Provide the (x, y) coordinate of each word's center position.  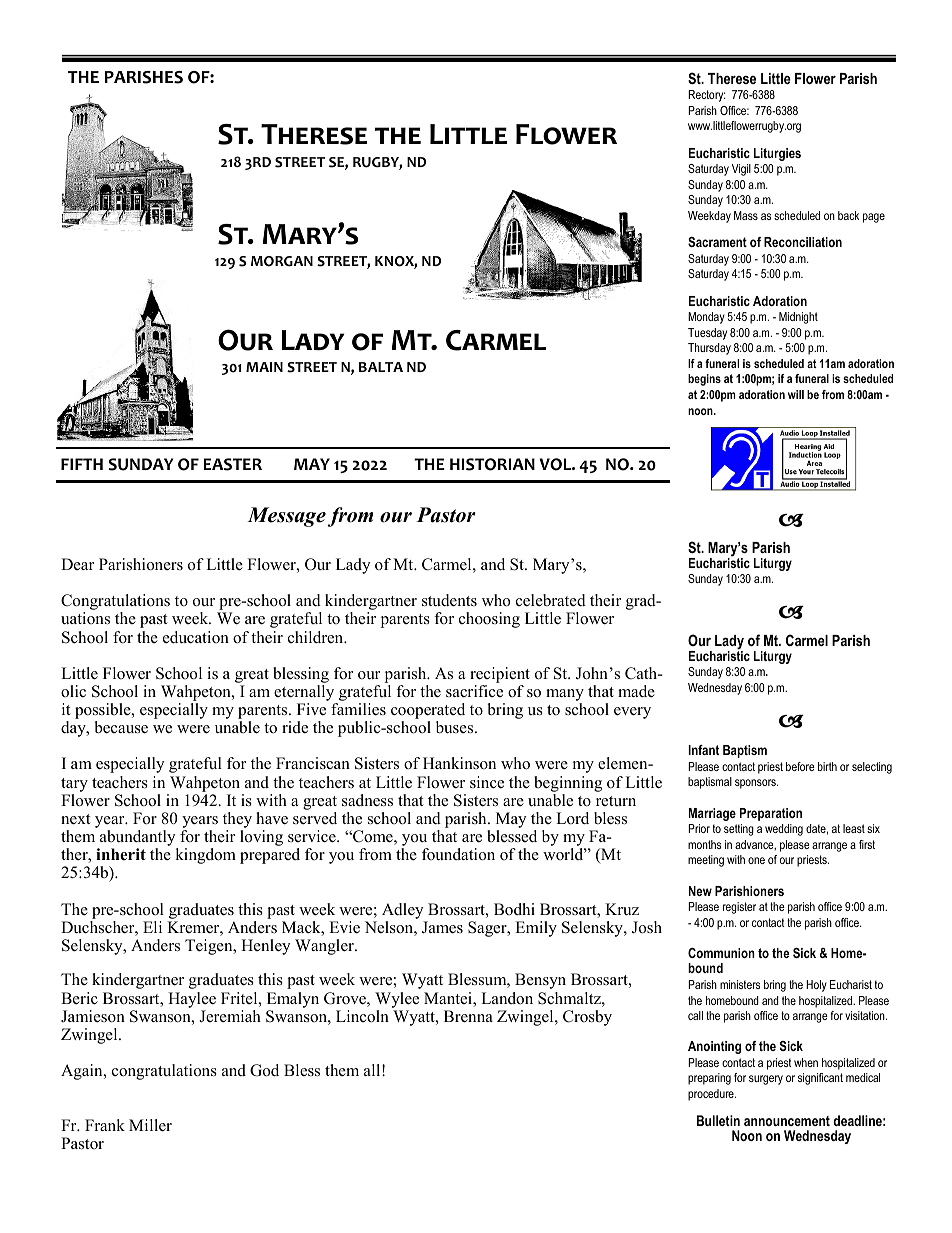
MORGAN (282, 261)
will (796, 394)
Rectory (707, 96)
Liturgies (777, 154)
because (121, 727)
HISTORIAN (492, 464)
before (800, 766)
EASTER (232, 464)
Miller (150, 1125)
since (487, 782)
